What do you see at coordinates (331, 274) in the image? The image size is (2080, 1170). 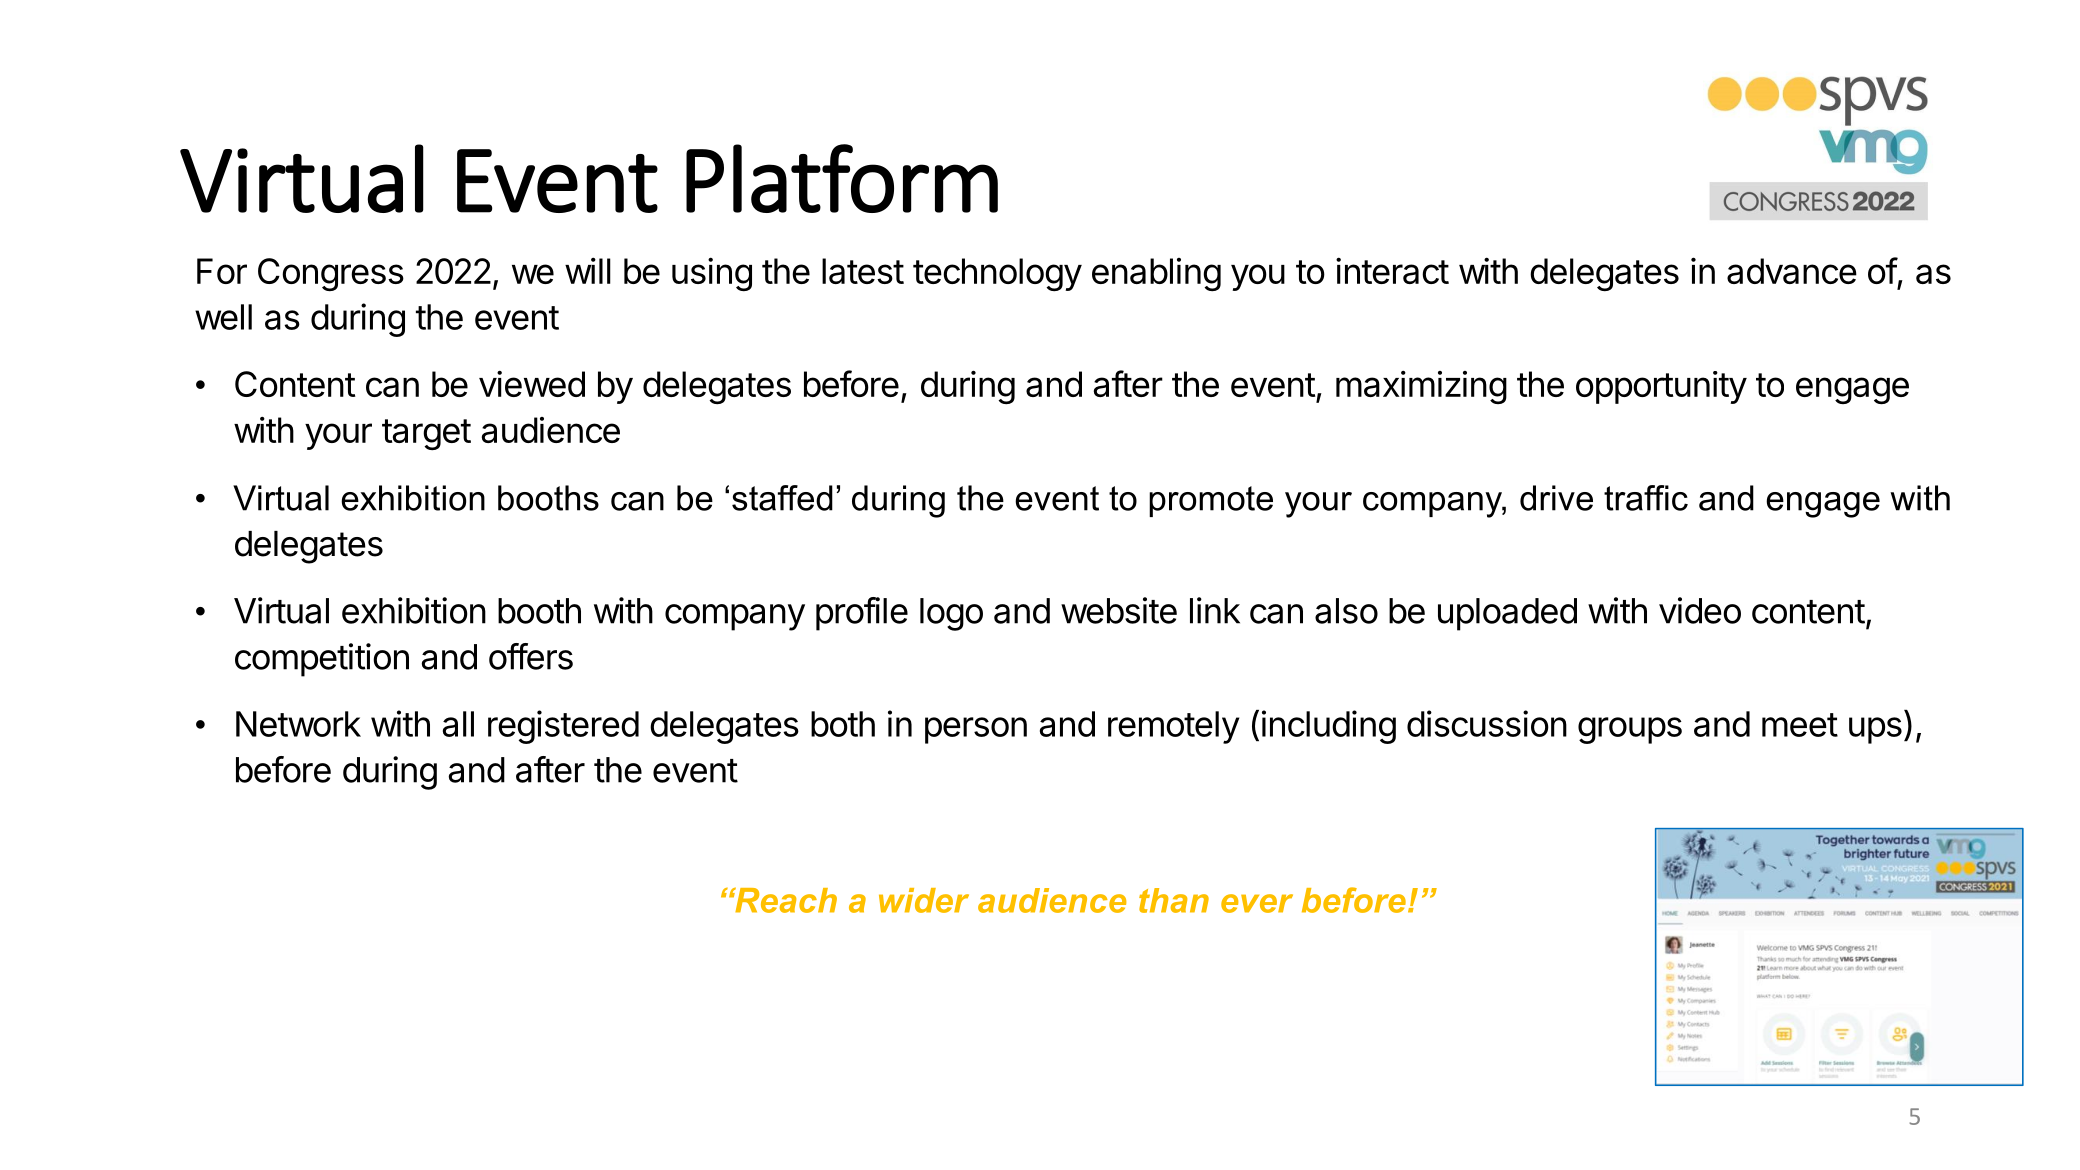 I see `Congress` at bounding box center [331, 274].
